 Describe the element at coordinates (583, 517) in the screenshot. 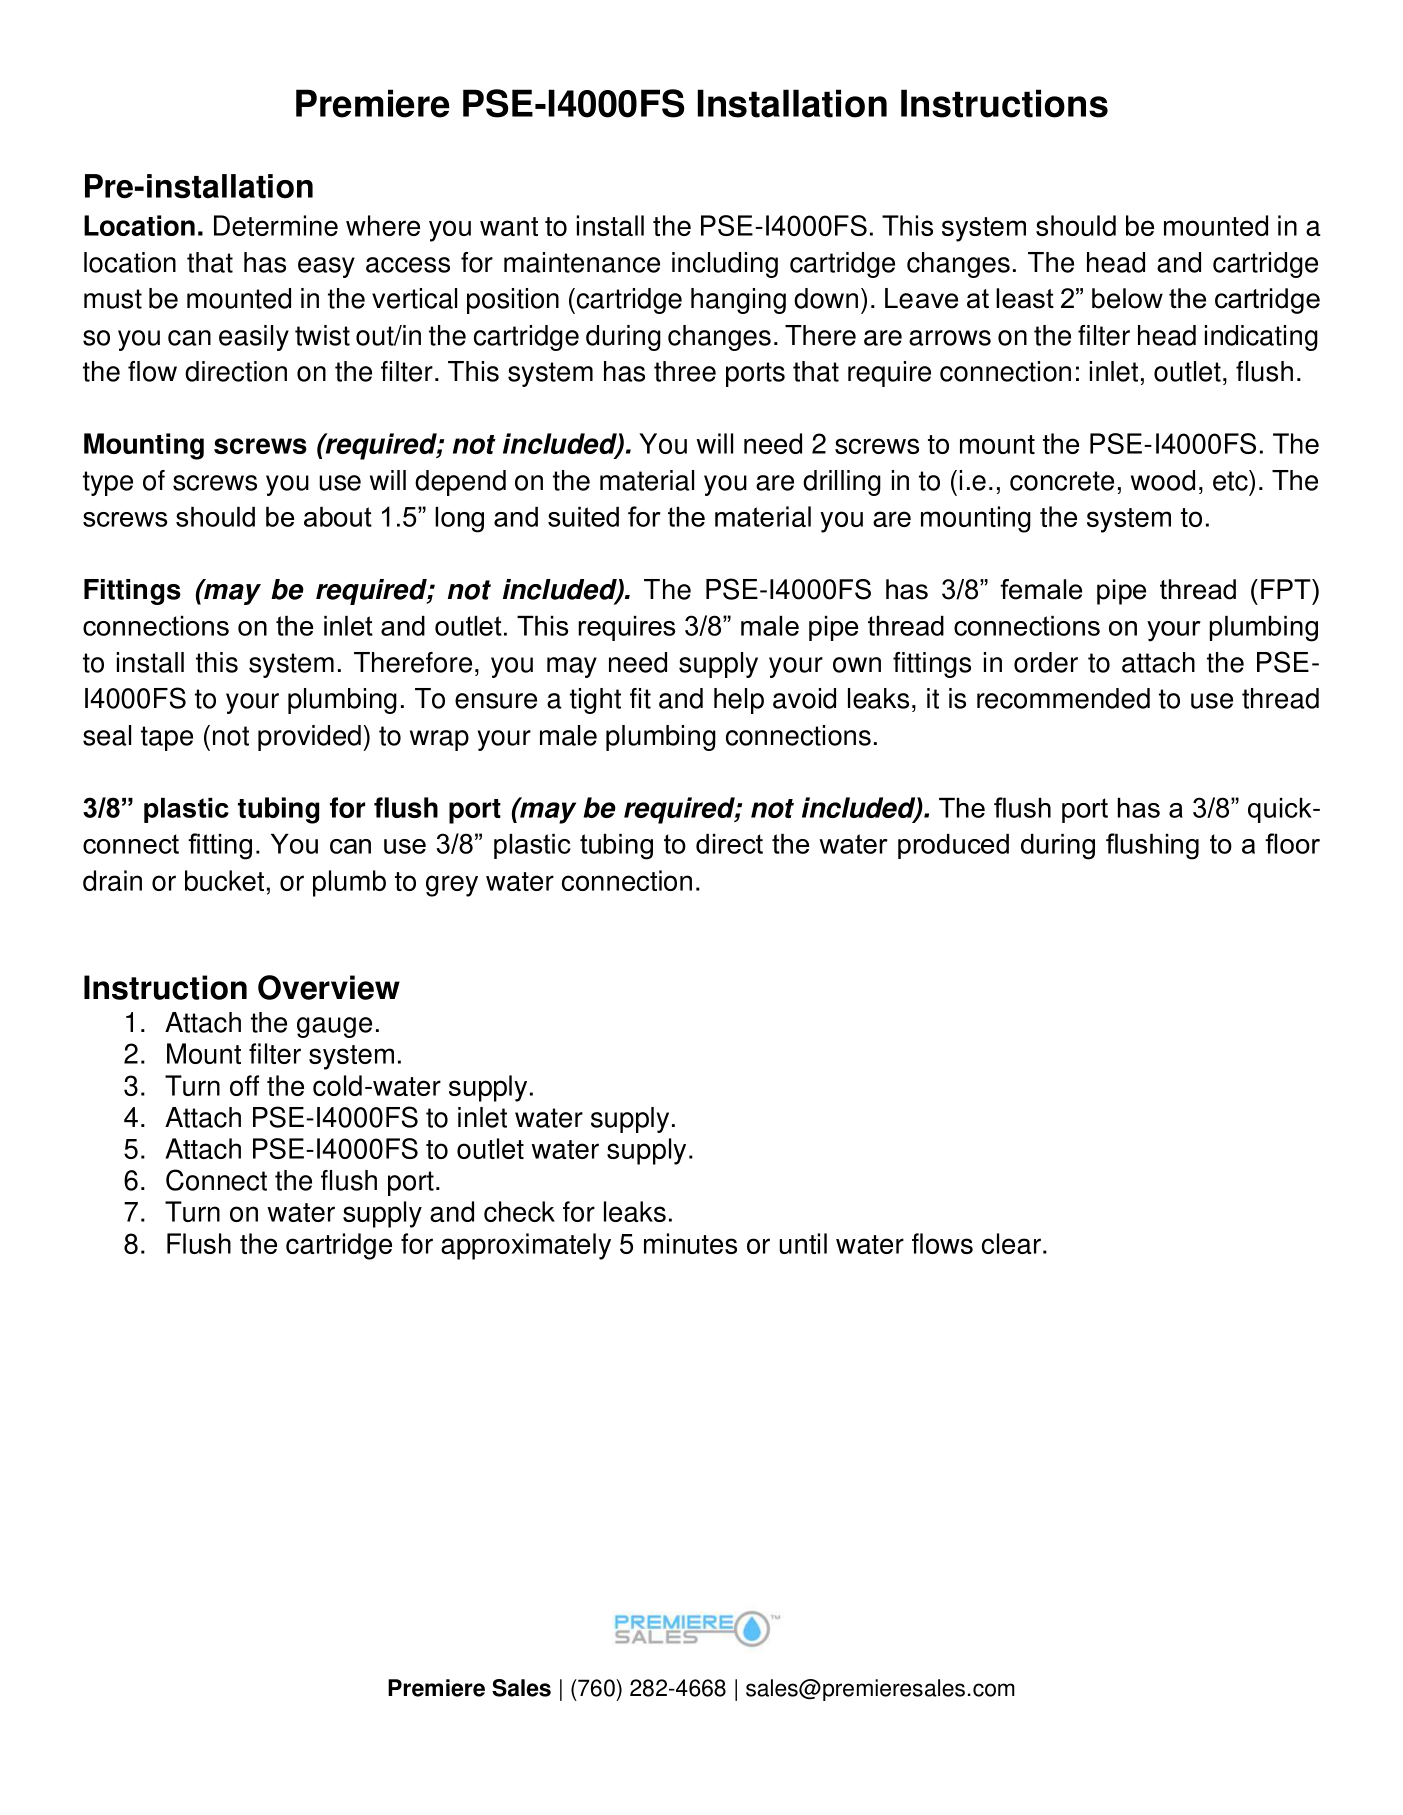

I see `suited` at that location.
